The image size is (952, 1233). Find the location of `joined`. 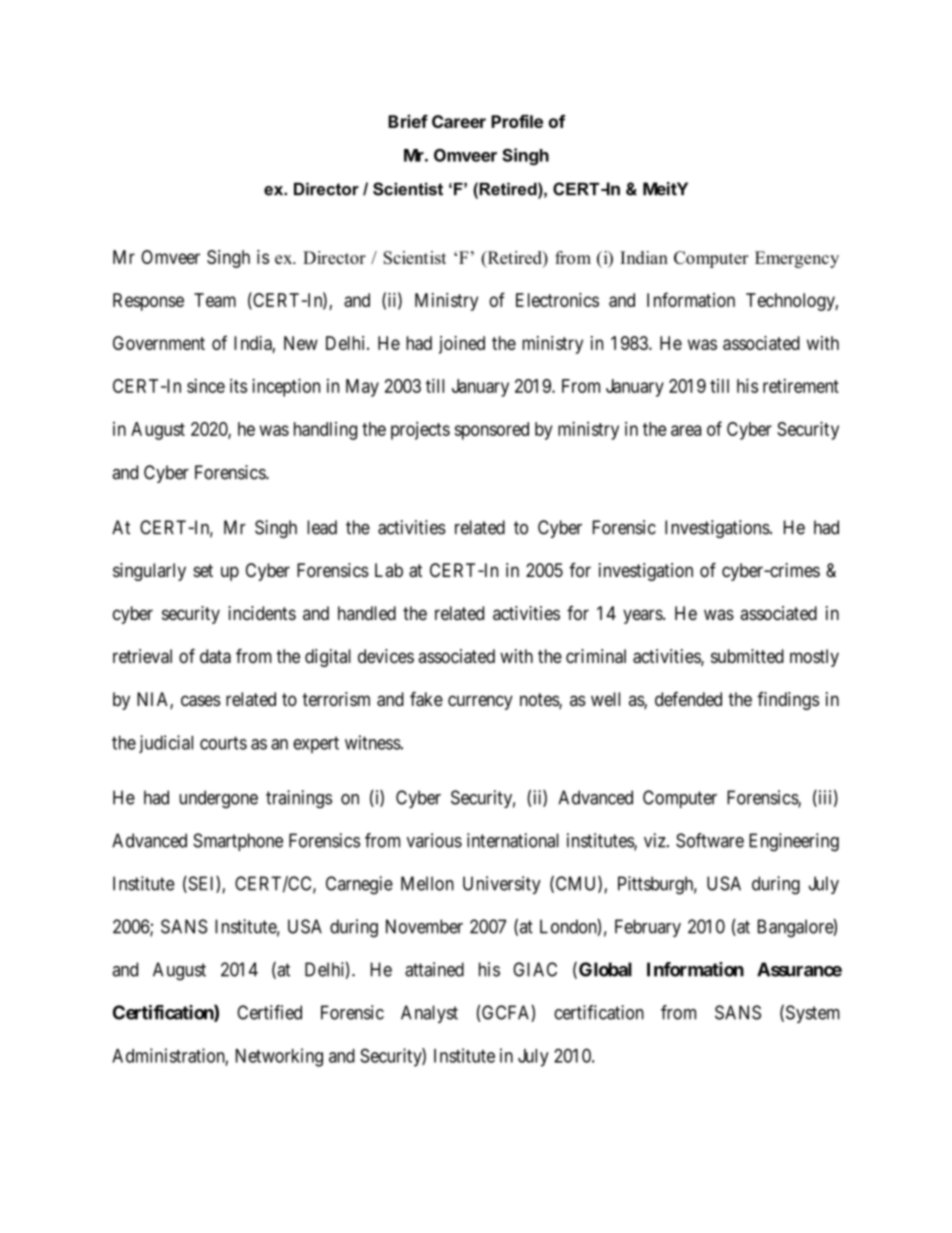

joined is located at coordinates (462, 345).
